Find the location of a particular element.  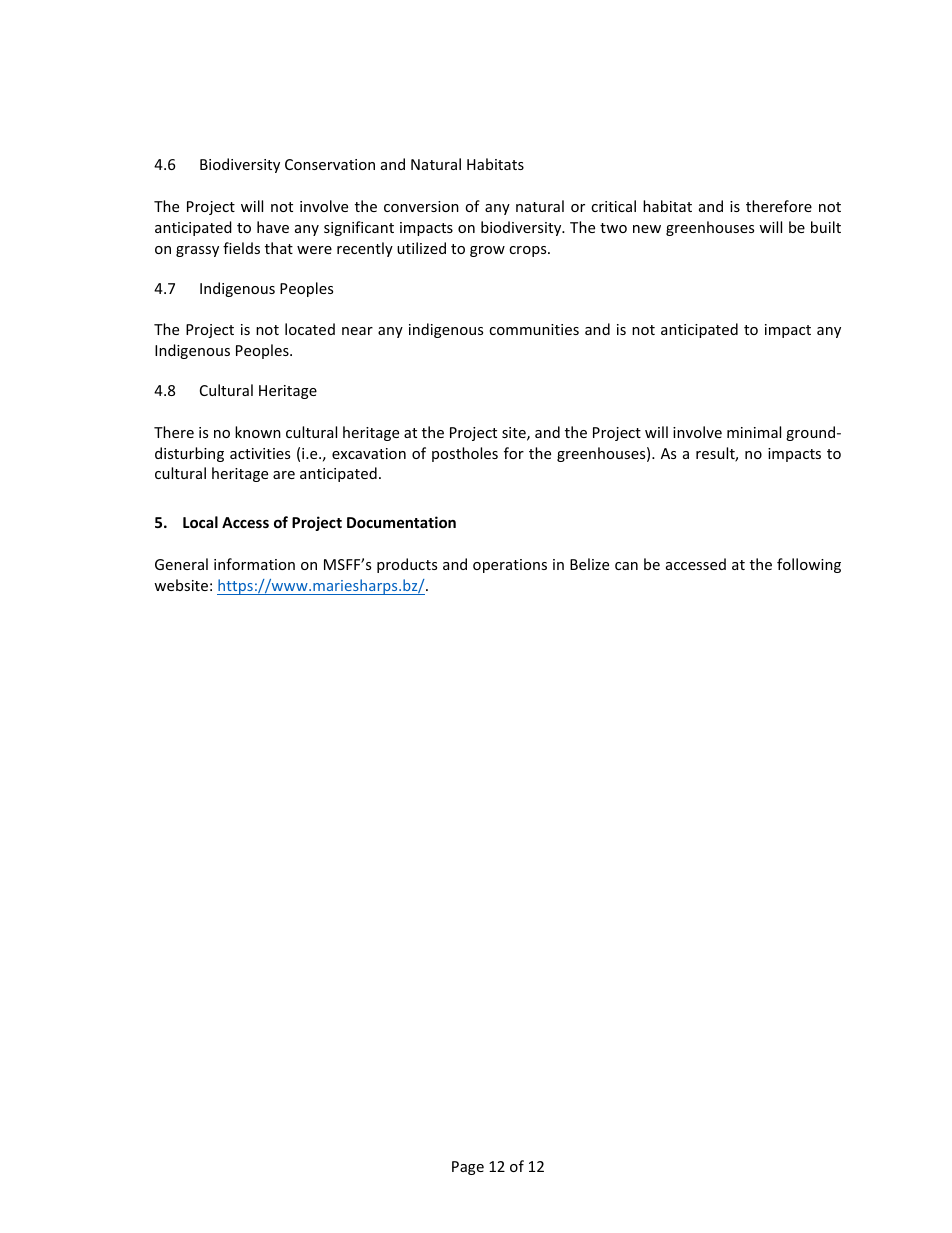

built is located at coordinates (826, 227).
